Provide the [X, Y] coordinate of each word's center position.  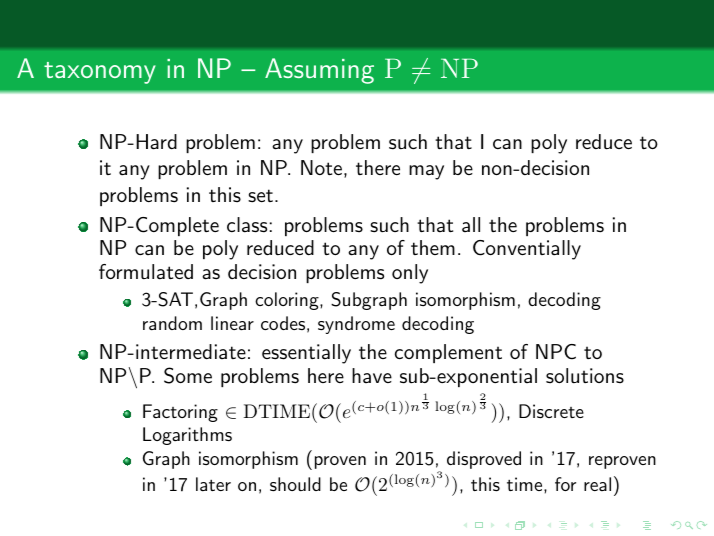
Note [321, 167]
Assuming [319, 71]
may [426, 172]
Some [188, 375]
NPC [556, 352]
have [372, 375]
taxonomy [100, 73]
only [410, 274]
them [433, 247]
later [213, 484]
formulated [146, 272]
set [260, 196]
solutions [585, 376]
